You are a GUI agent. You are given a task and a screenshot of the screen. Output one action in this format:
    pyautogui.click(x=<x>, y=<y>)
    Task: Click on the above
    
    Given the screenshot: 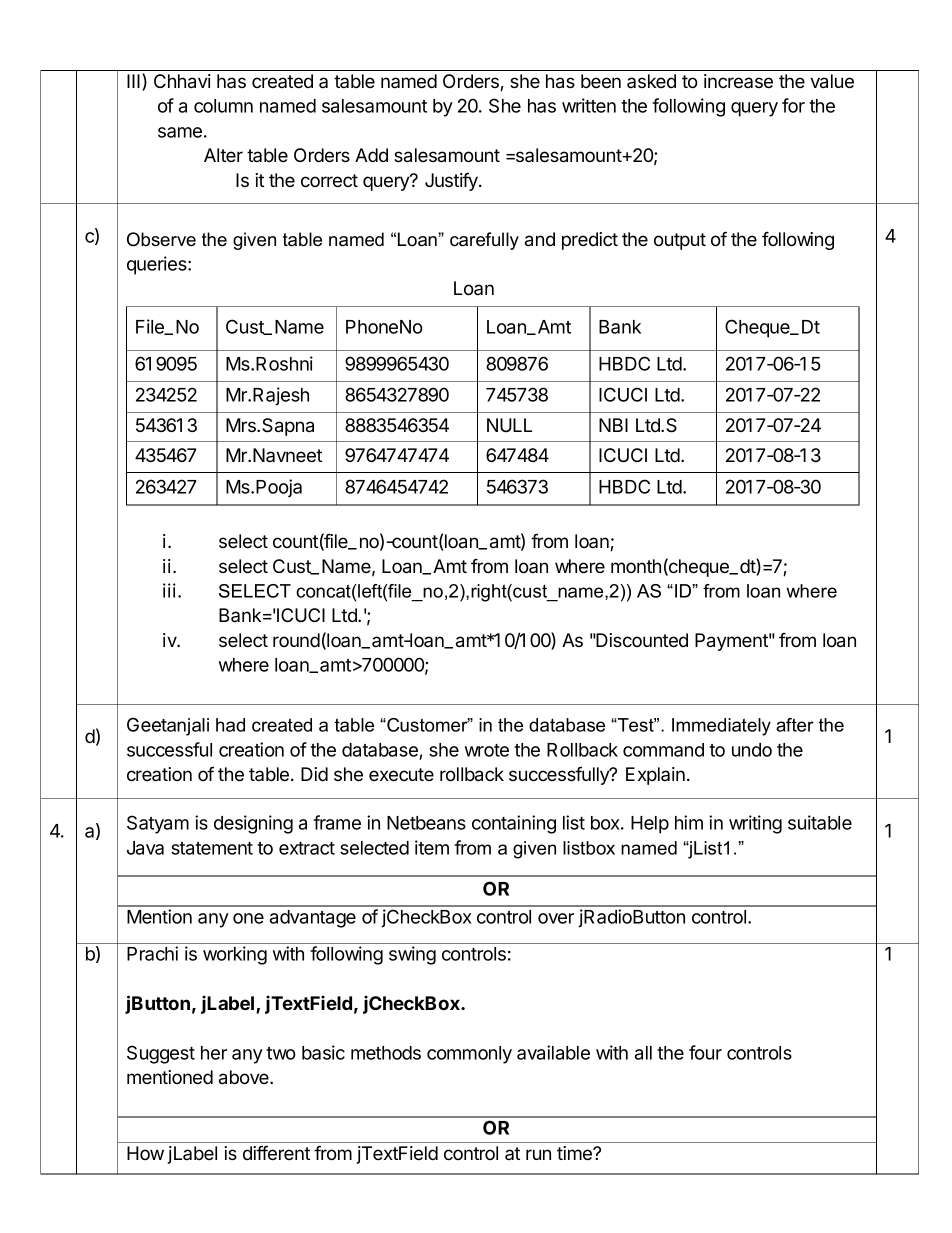 What is the action you would take?
    pyautogui.click(x=245, y=1077)
